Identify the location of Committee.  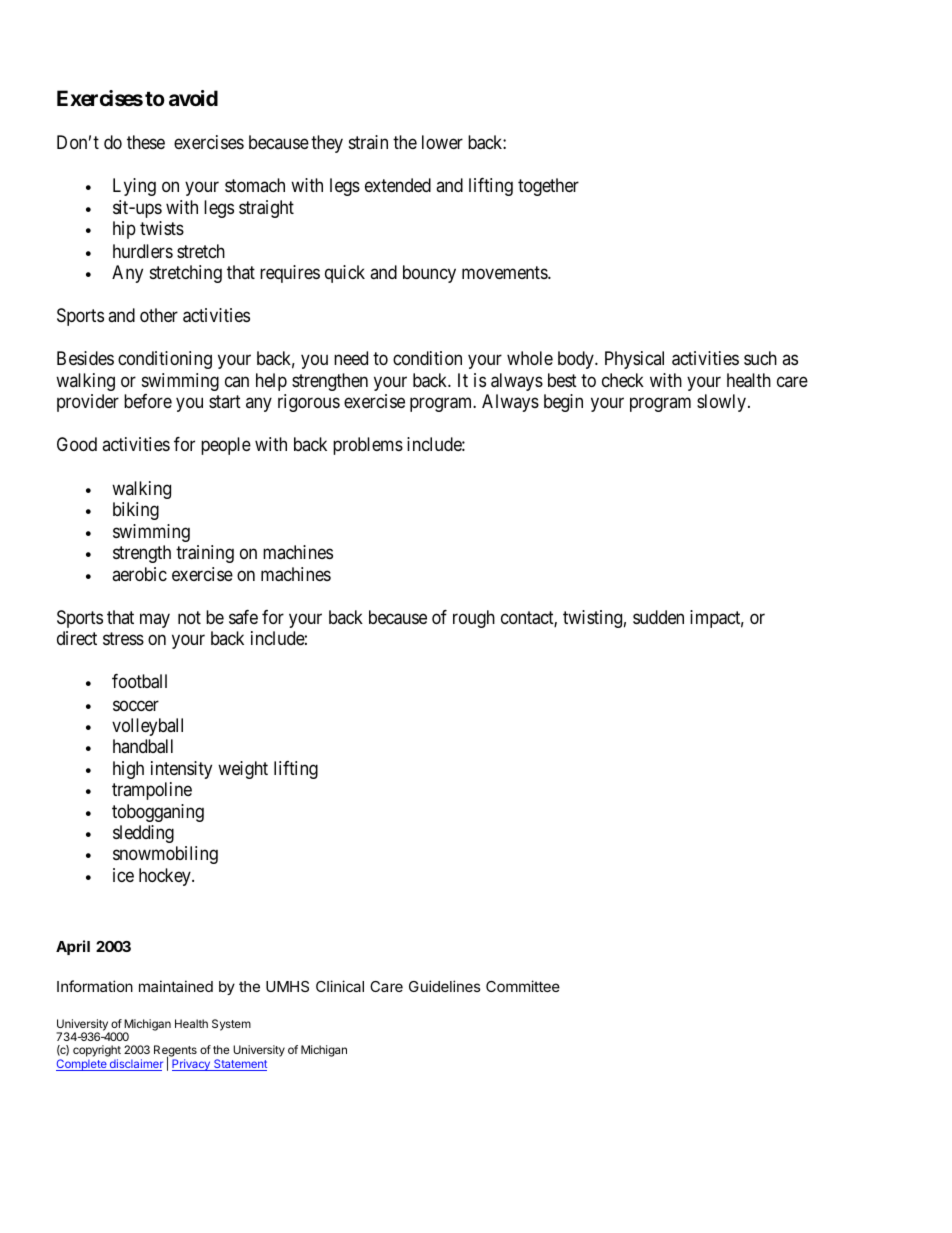
(523, 986).
